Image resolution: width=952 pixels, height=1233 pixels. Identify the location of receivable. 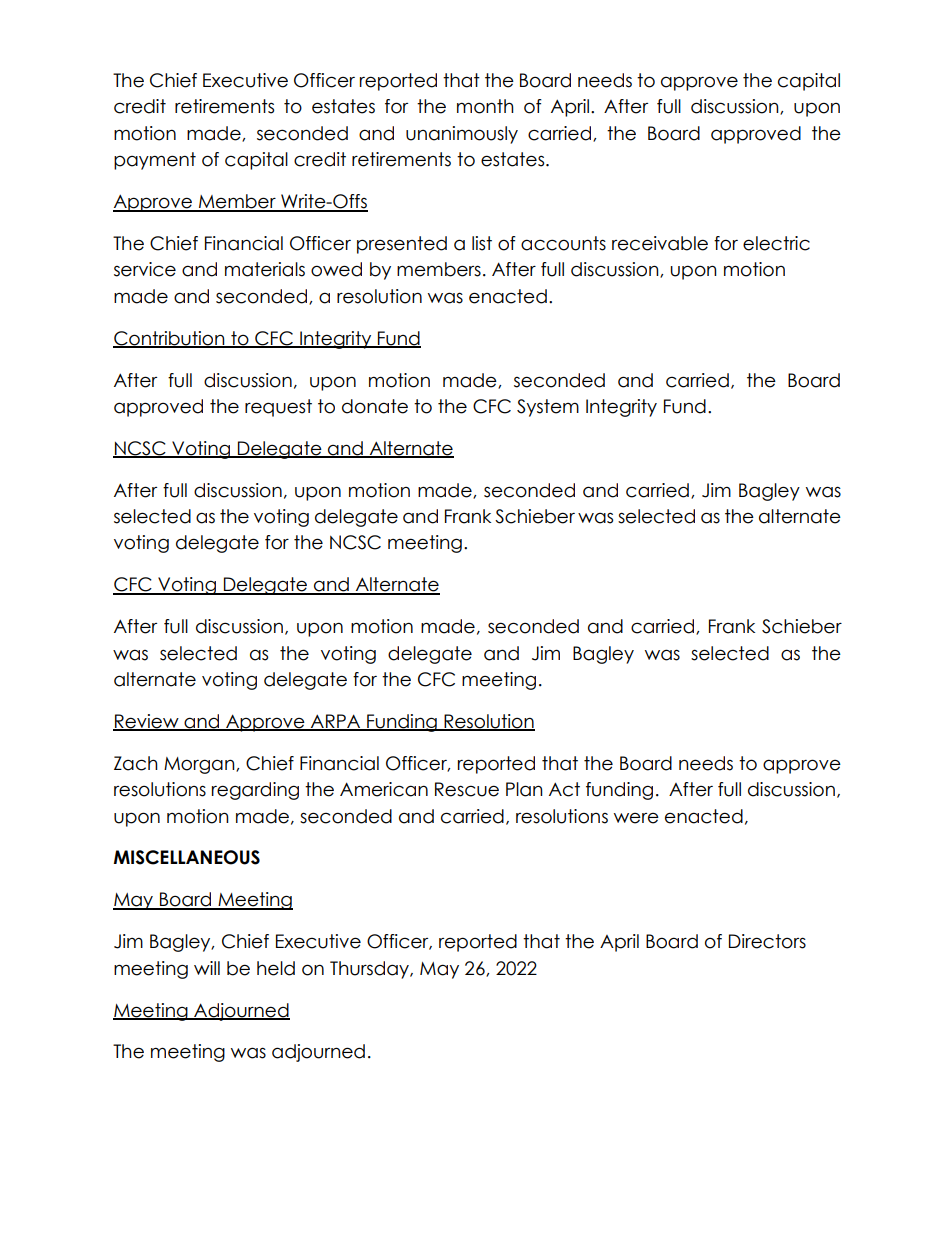
(660, 243).
